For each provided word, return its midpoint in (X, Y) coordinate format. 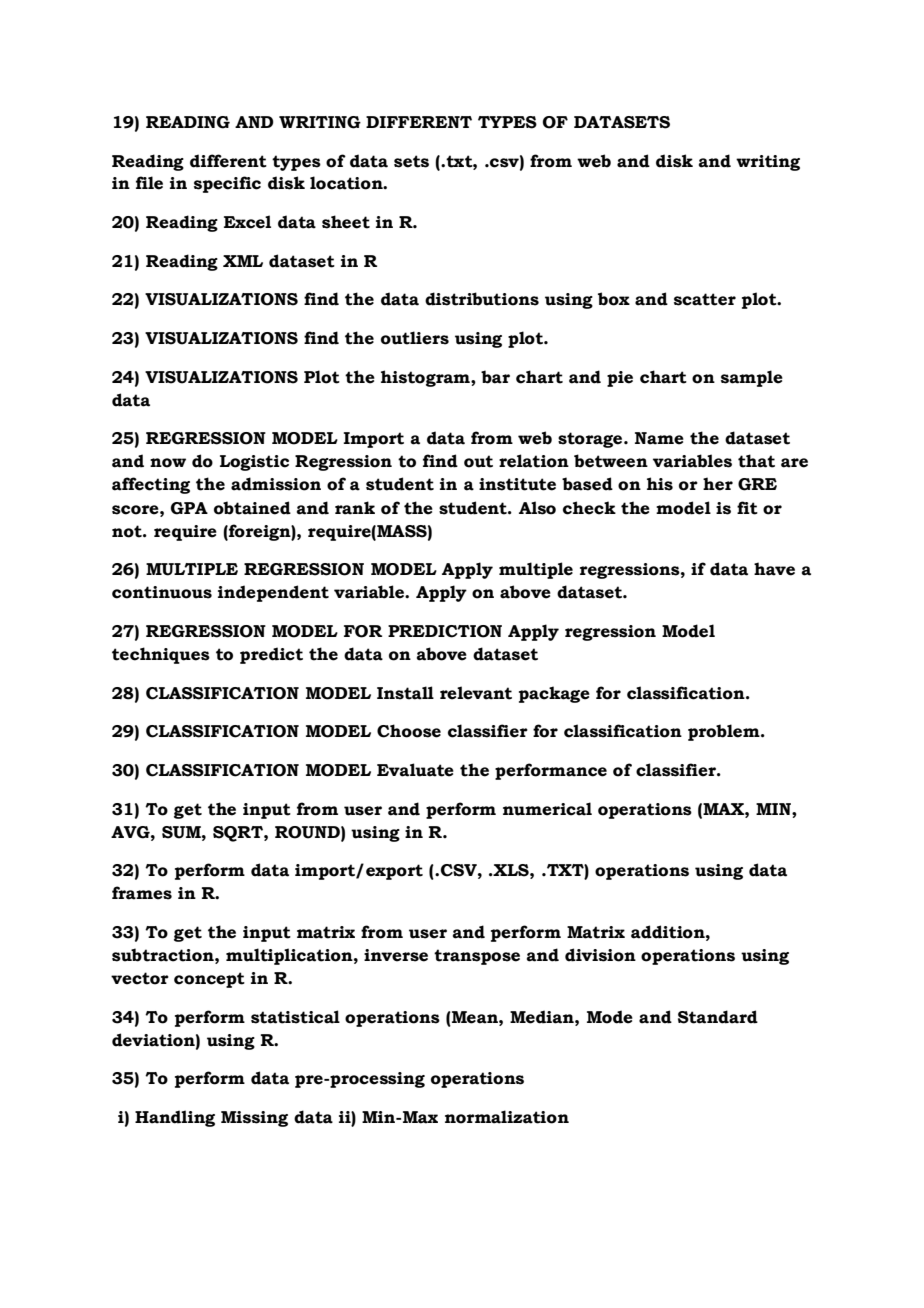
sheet (346, 222)
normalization (507, 1117)
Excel (247, 222)
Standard (718, 1017)
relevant (476, 693)
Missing (254, 1119)
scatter (705, 299)
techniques (161, 655)
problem (725, 732)
